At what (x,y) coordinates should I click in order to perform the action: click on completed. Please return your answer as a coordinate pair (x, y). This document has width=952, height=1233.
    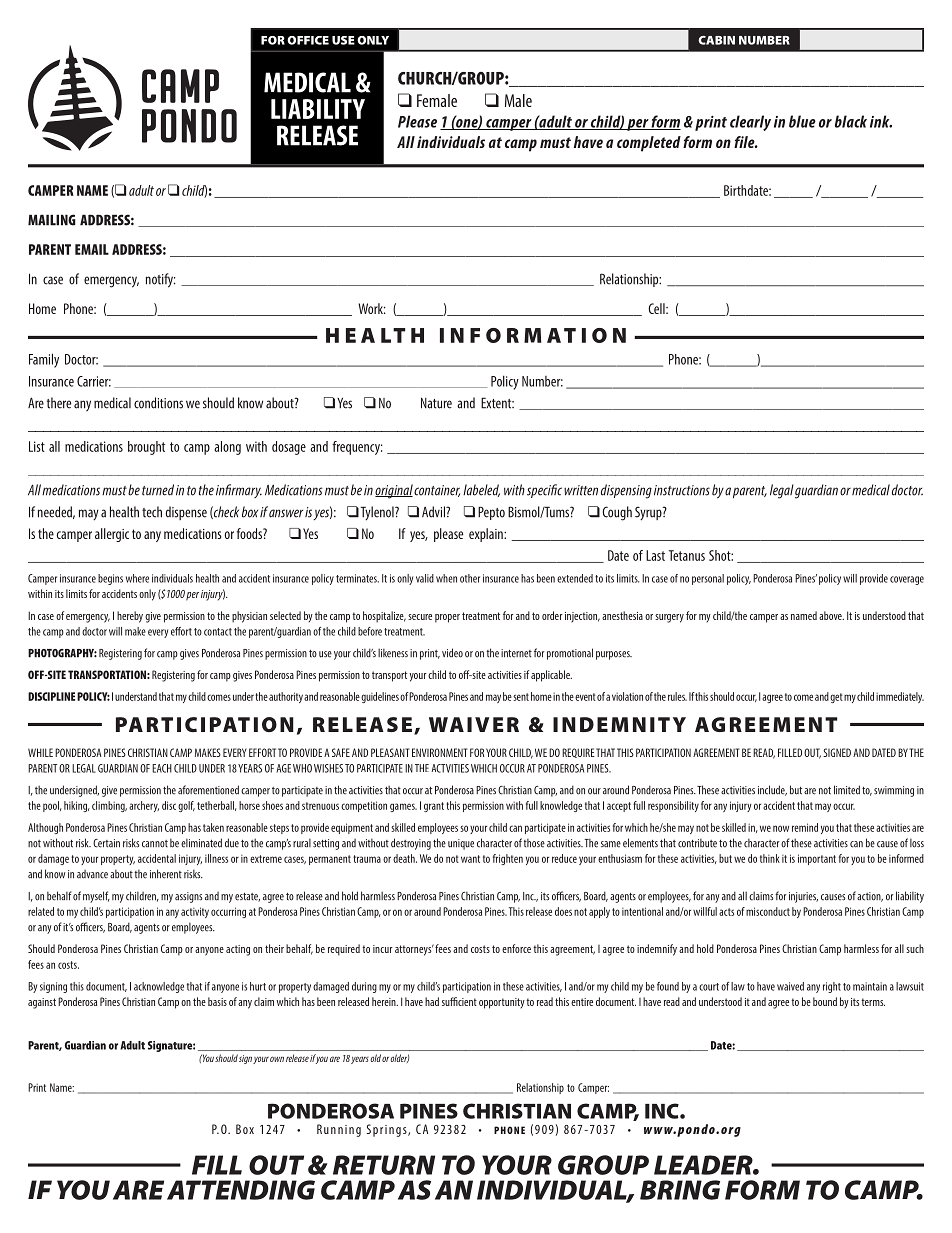
    Looking at the image, I should click on (649, 144).
